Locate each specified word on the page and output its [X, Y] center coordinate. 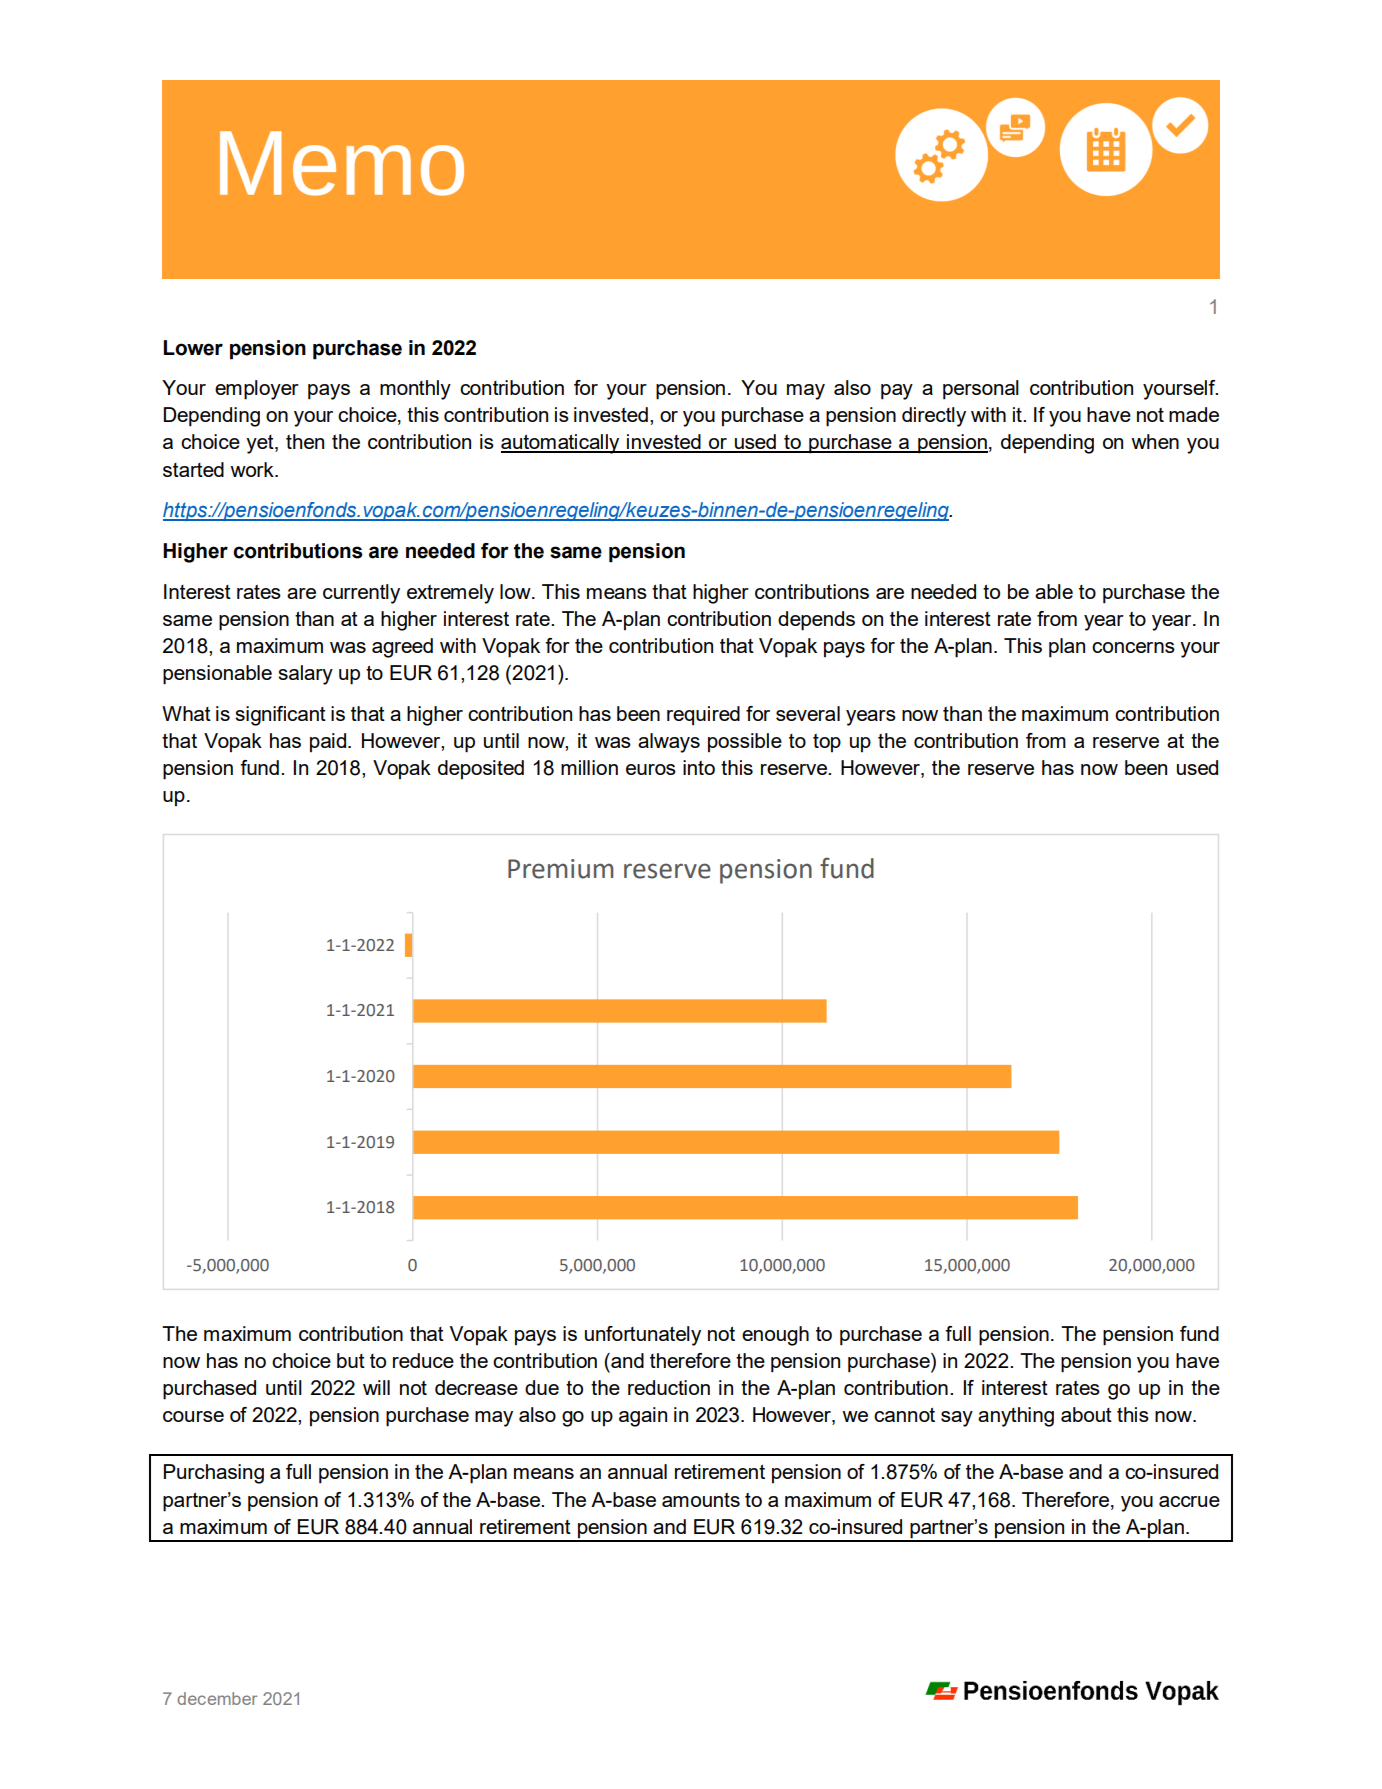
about [1086, 1414]
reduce [423, 1360]
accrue [1189, 1501]
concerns [1133, 647]
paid [329, 742]
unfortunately [643, 1336]
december [217, 1698]
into [699, 767]
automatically [561, 444]
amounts [701, 1500]
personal [981, 390]
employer [257, 390]
